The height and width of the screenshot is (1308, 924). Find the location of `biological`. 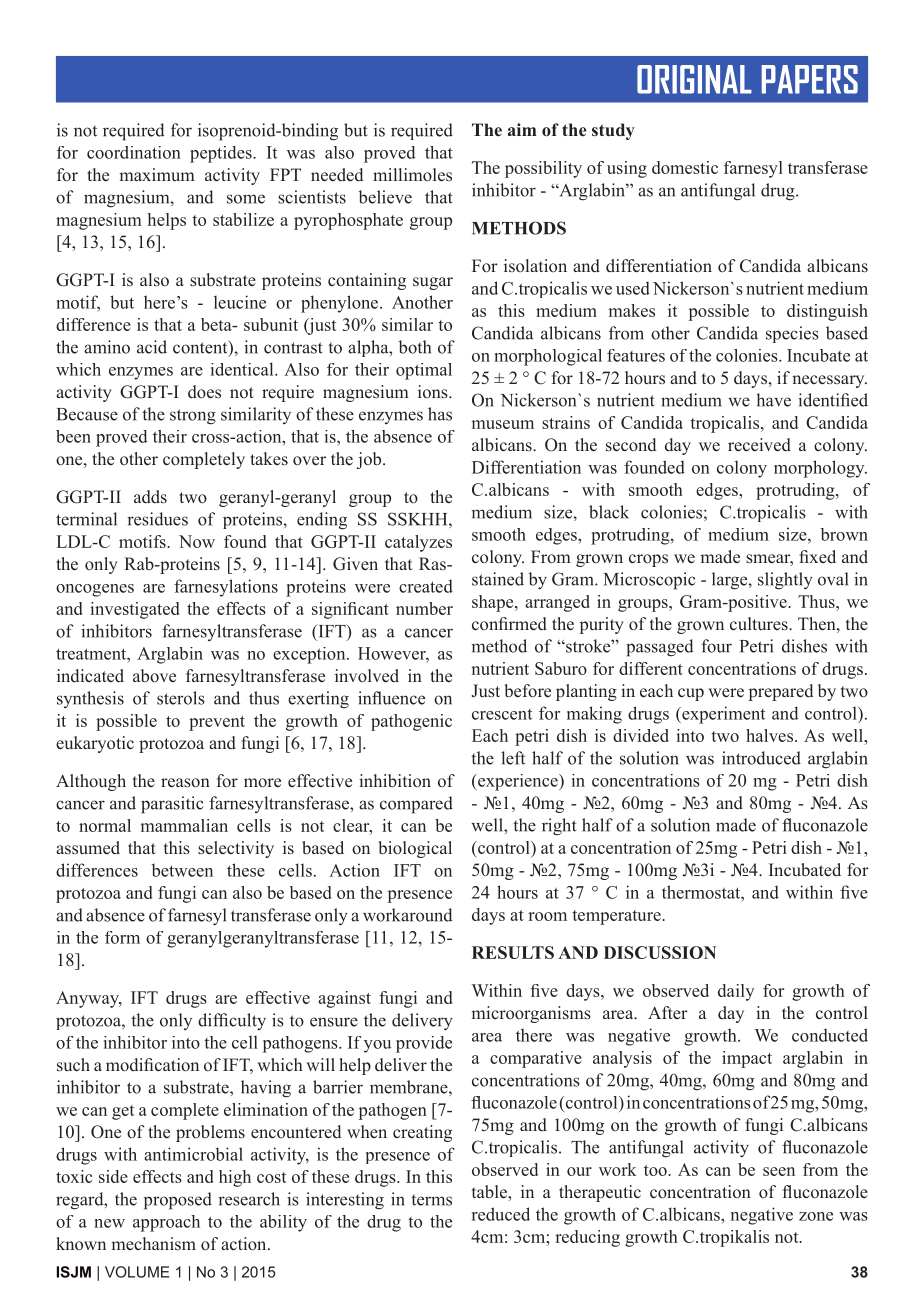

biological is located at coordinates (415, 849).
